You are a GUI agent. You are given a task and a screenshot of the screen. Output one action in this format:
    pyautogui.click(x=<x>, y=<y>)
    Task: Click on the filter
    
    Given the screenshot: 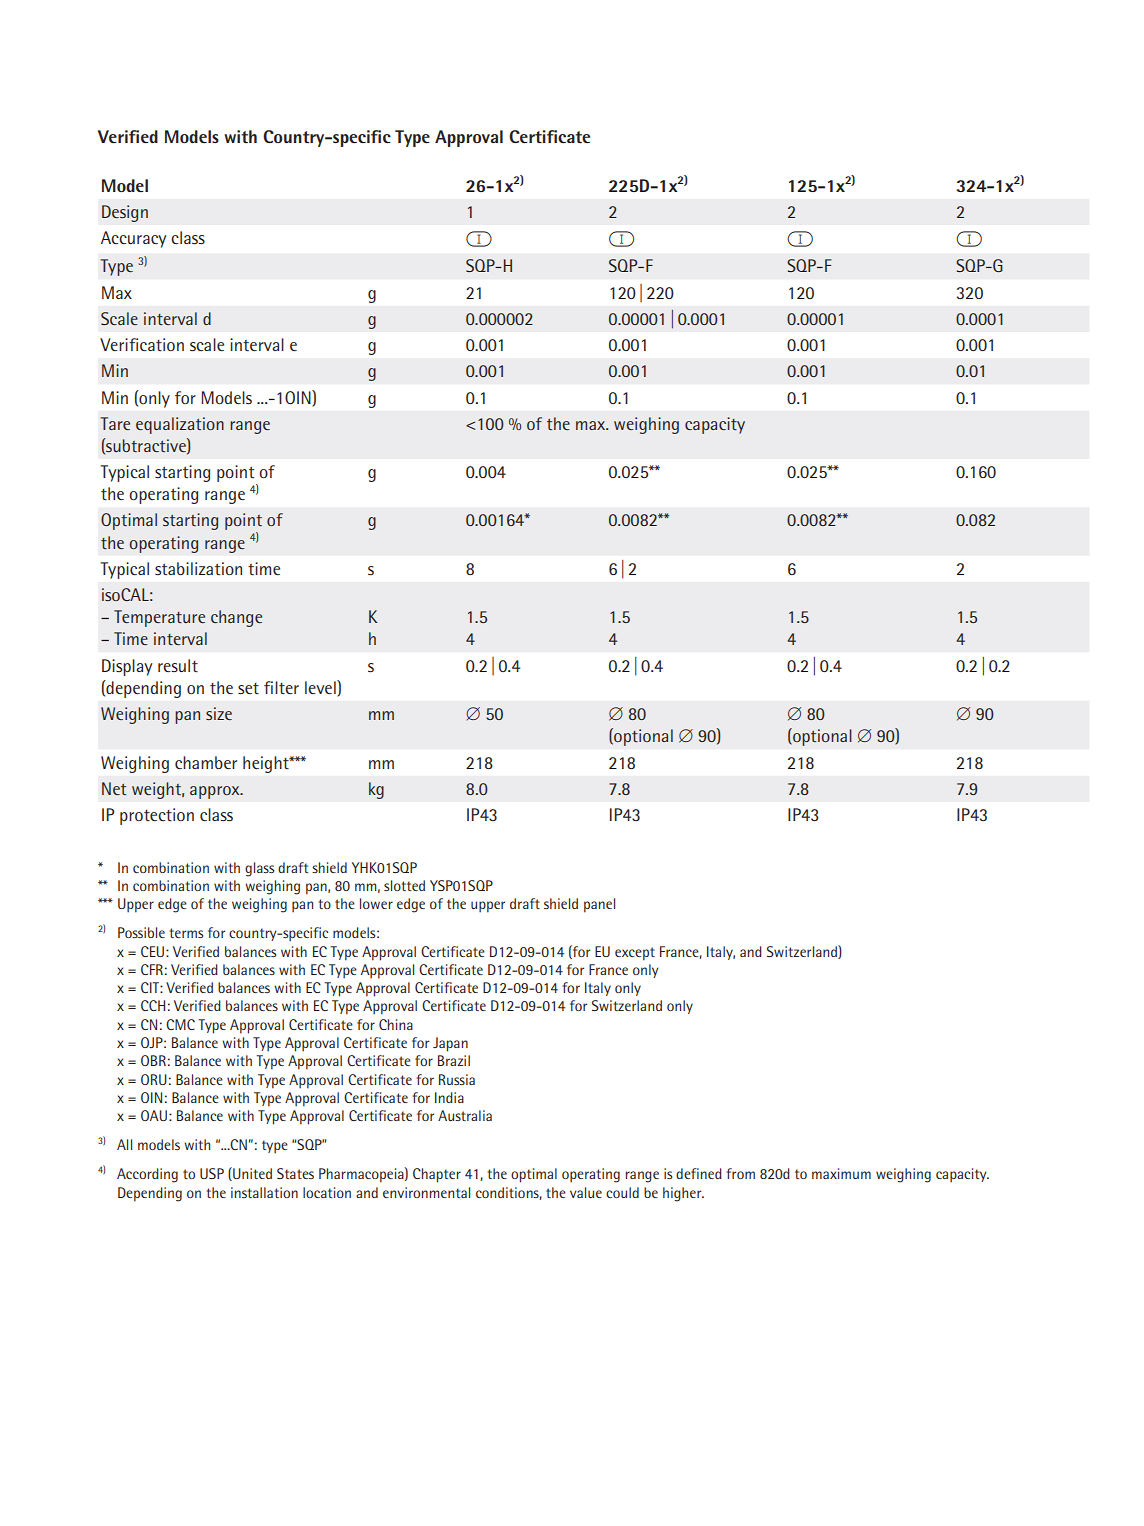 What is the action you would take?
    pyautogui.click(x=281, y=688)
